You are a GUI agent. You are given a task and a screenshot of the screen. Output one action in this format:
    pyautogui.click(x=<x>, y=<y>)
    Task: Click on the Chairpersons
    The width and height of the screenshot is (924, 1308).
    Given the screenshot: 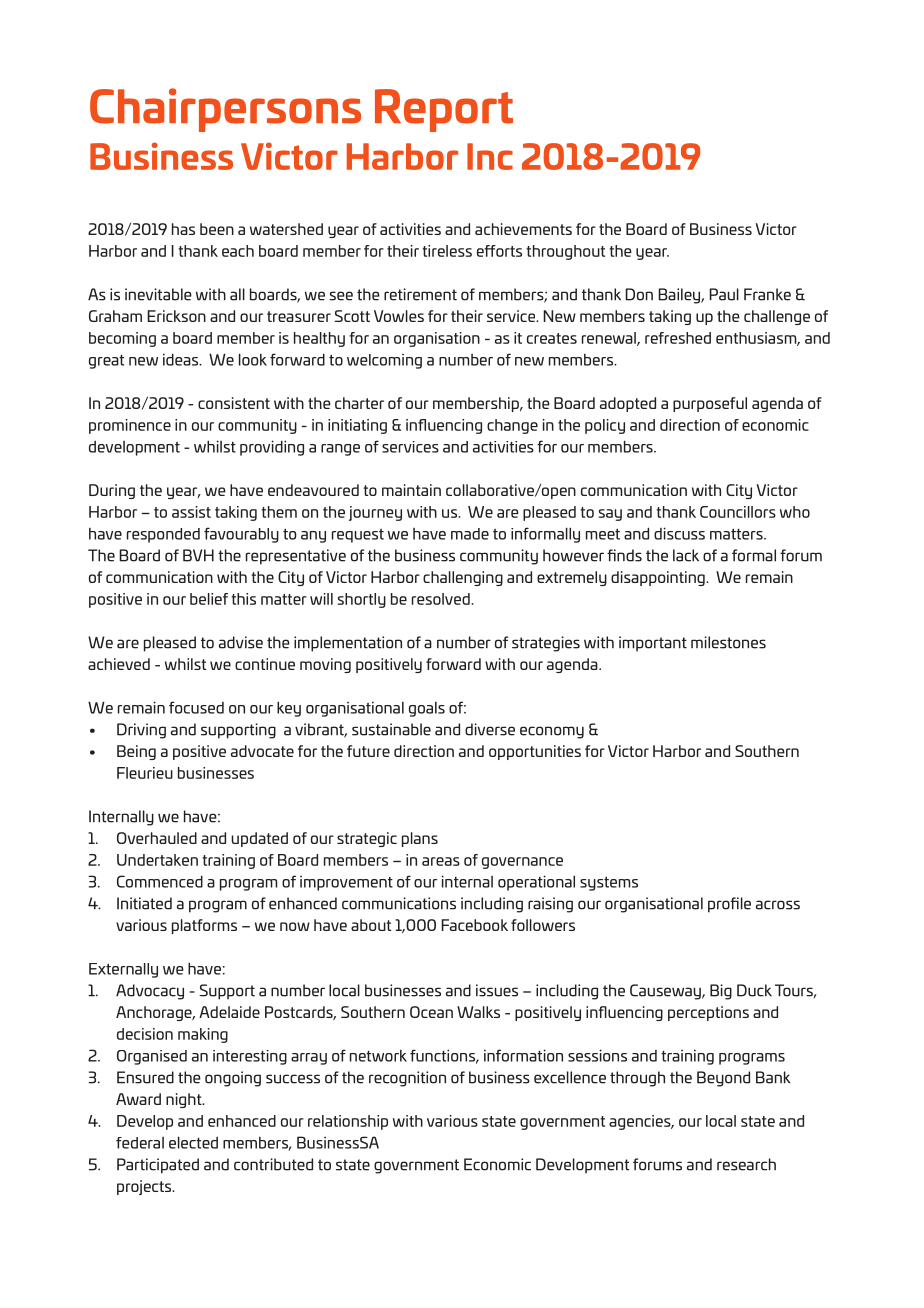 What is the action you would take?
    pyautogui.click(x=225, y=110)
